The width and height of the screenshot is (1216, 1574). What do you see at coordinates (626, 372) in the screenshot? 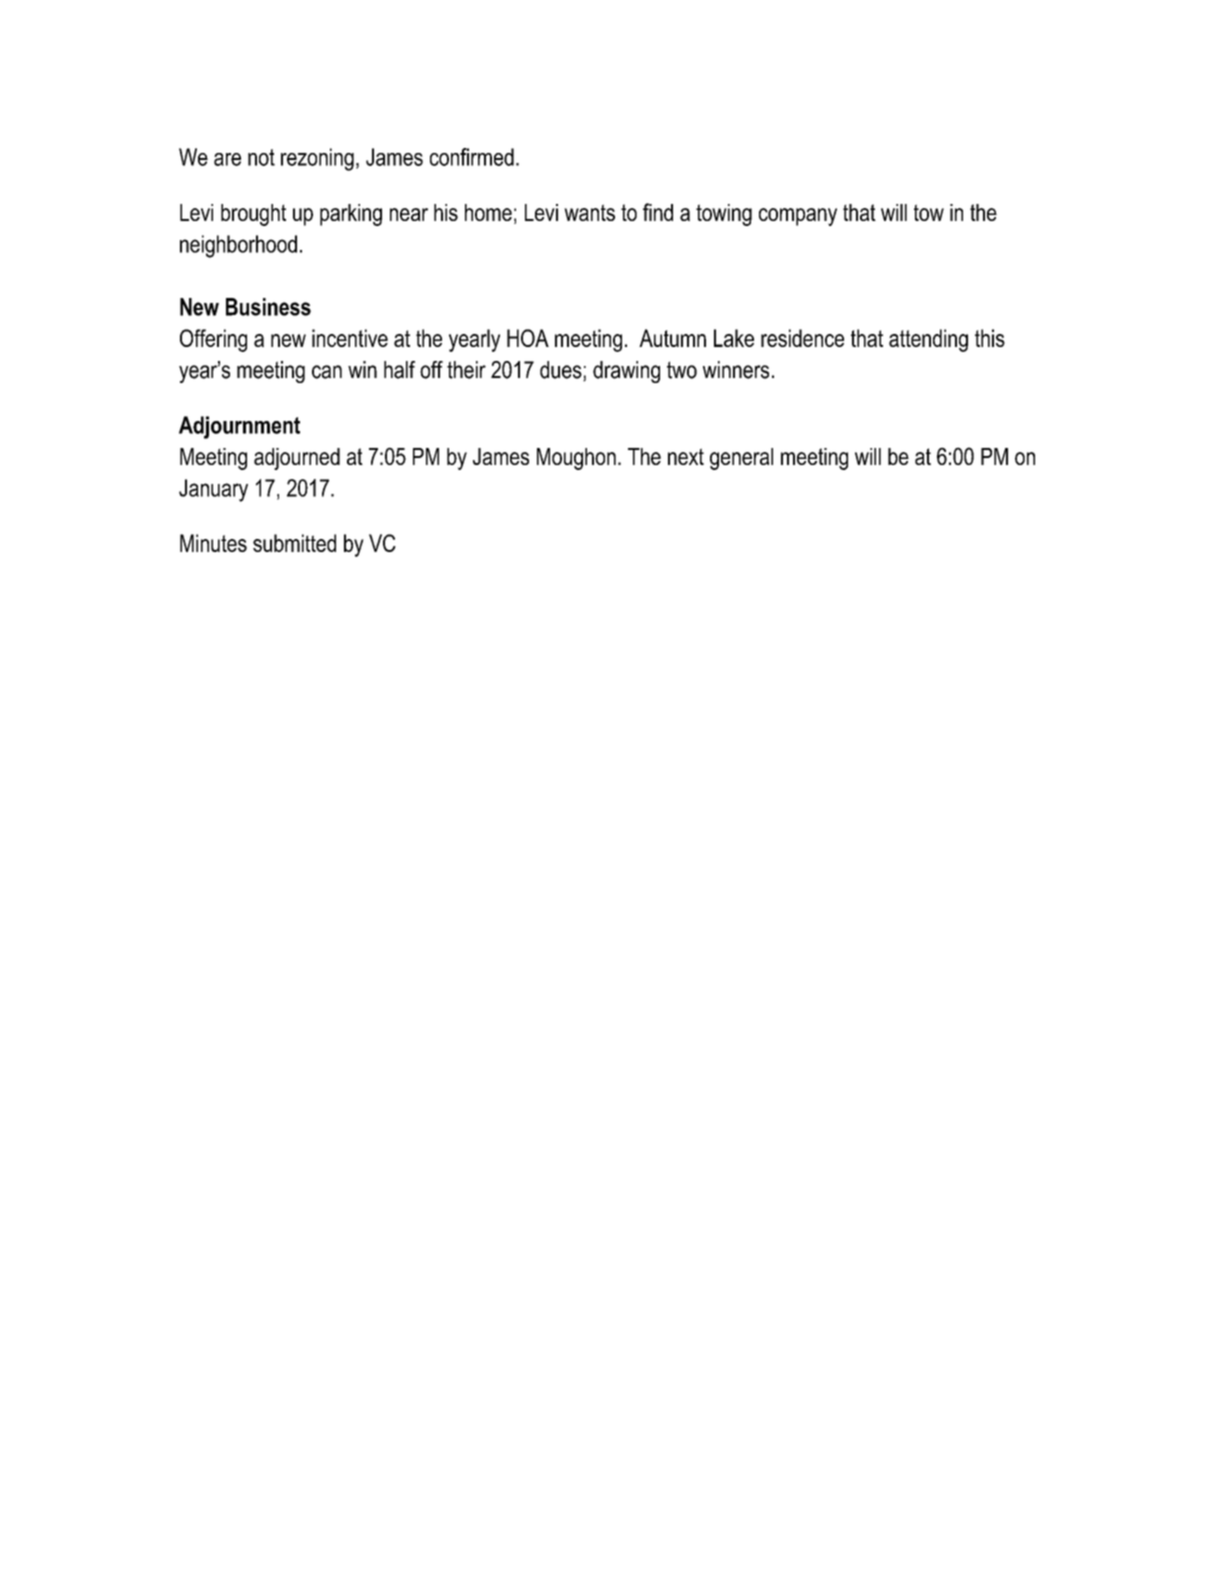
I see `drawing` at bounding box center [626, 372].
